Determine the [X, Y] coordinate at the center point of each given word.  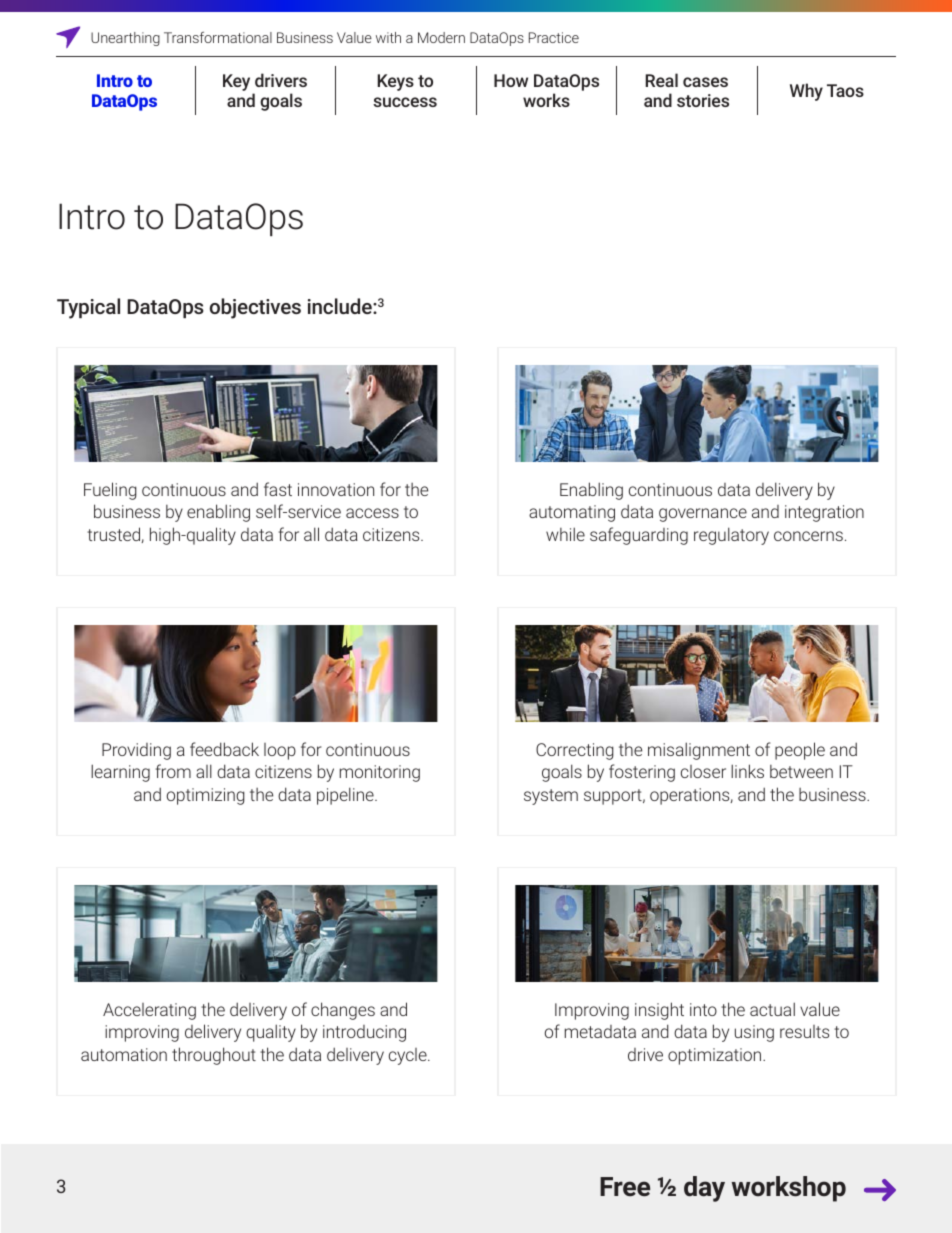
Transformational [218, 37]
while [565, 534]
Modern [441, 37]
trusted [114, 535]
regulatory [731, 536]
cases [705, 82]
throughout [214, 1056]
